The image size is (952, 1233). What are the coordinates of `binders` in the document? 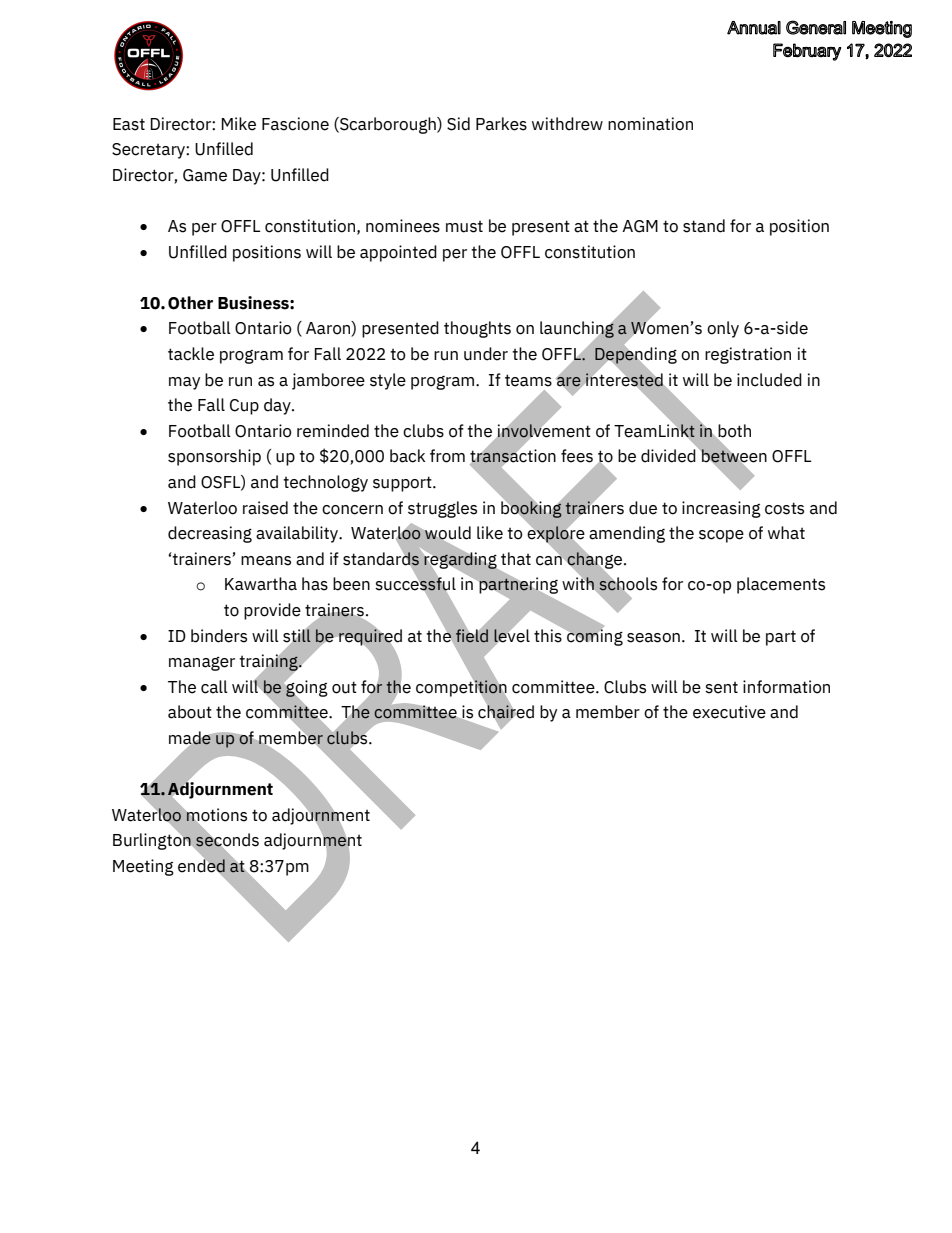 It's located at (219, 636).
